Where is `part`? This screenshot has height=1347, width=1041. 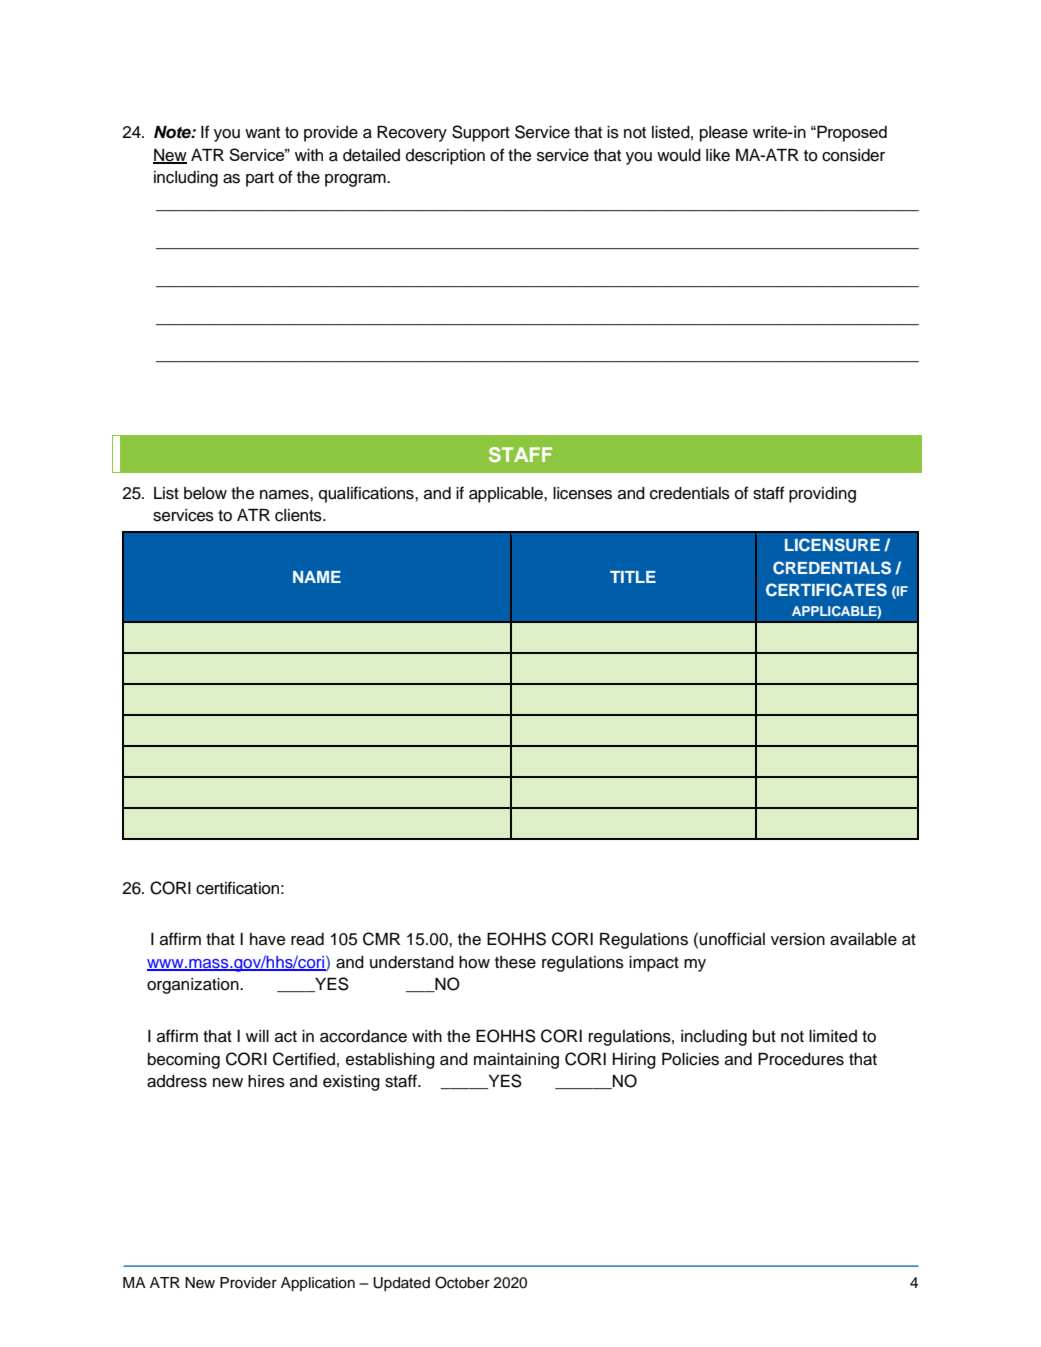
part is located at coordinates (260, 179).
